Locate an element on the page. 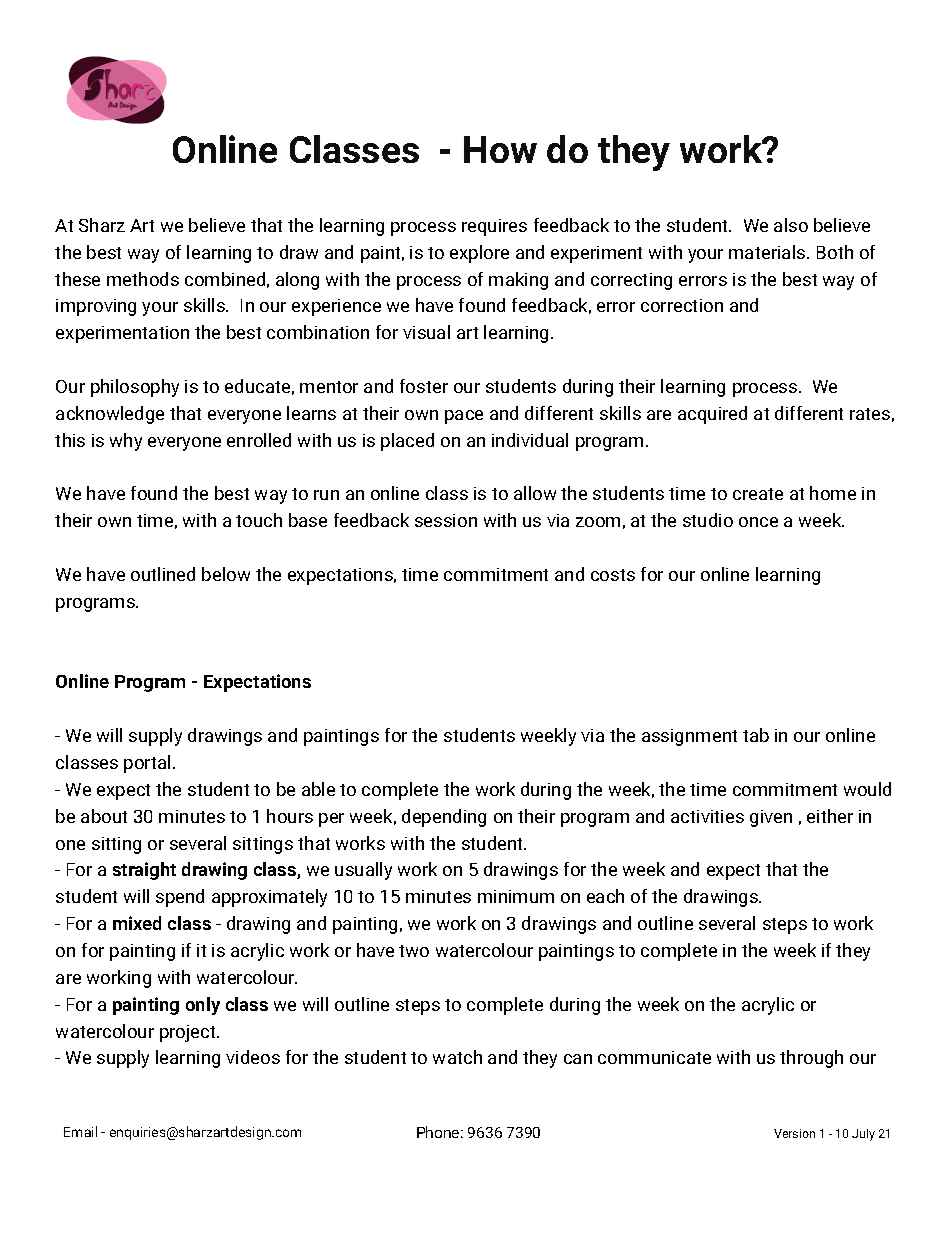 Image resolution: width=952 pixels, height=1233 pixels. costs is located at coordinates (613, 575).
